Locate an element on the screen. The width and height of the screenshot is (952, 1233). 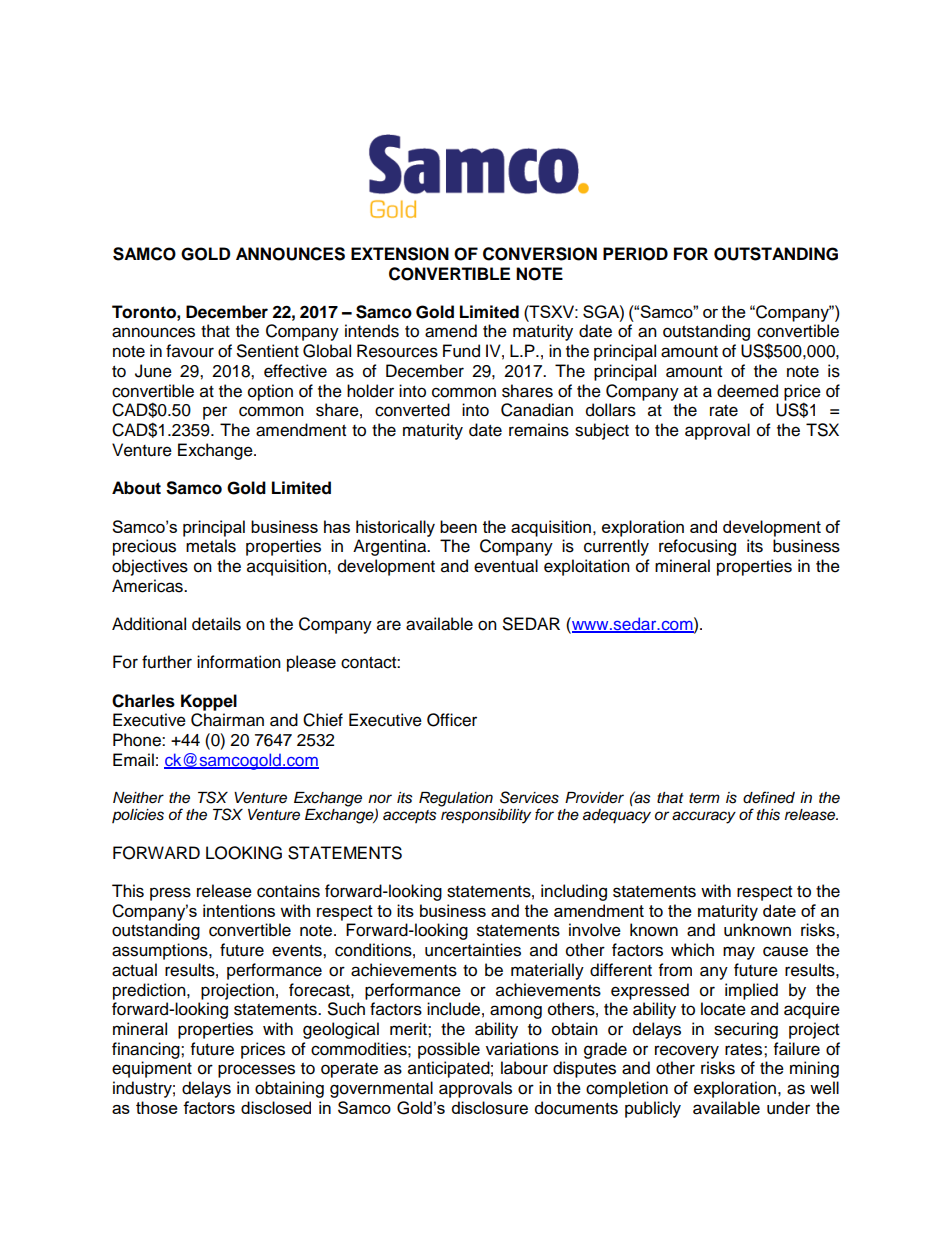
under is located at coordinates (788, 1108).
